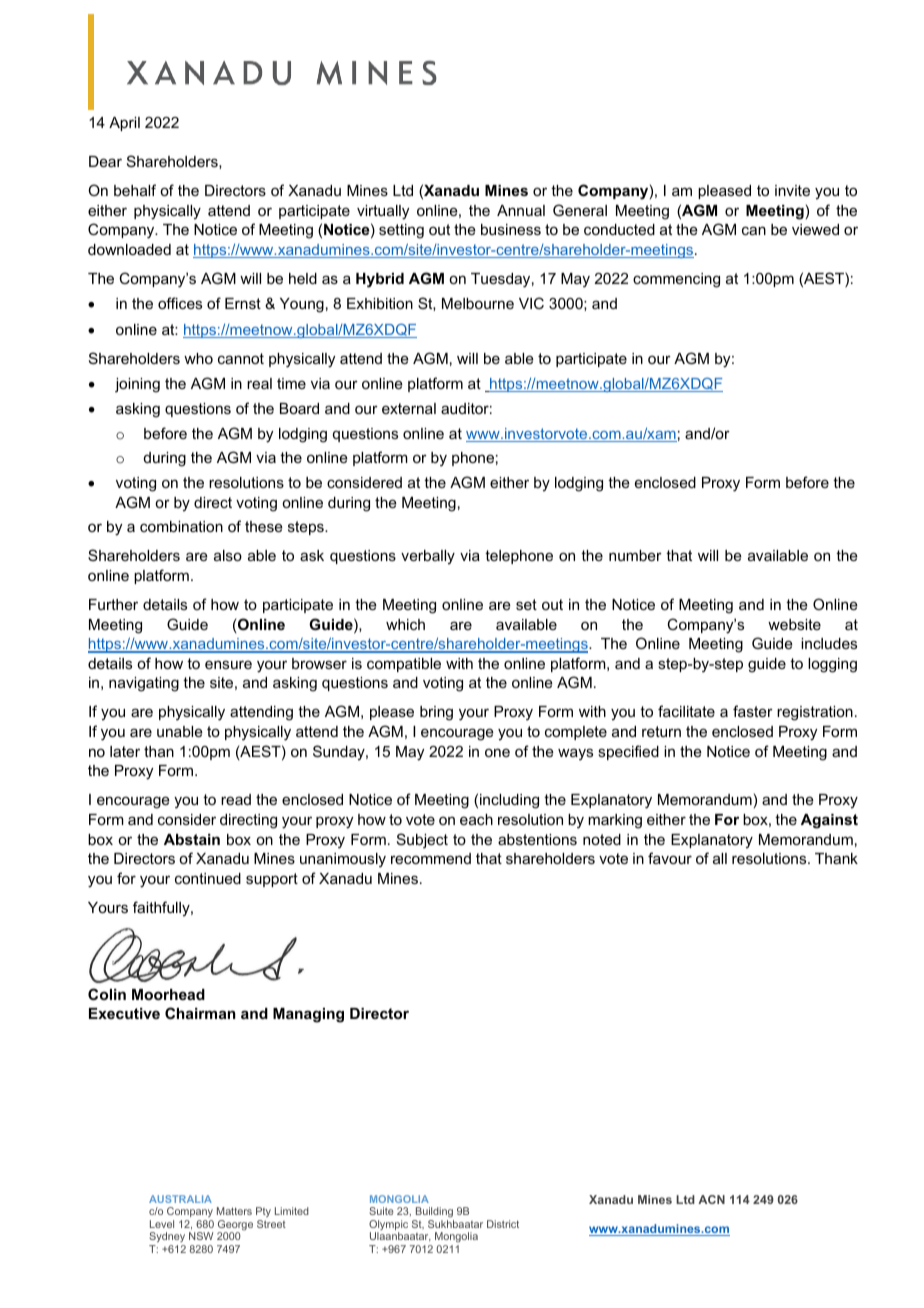  What do you see at coordinates (192, 839) in the screenshot?
I see `Abstain` at bounding box center [192, 839].
